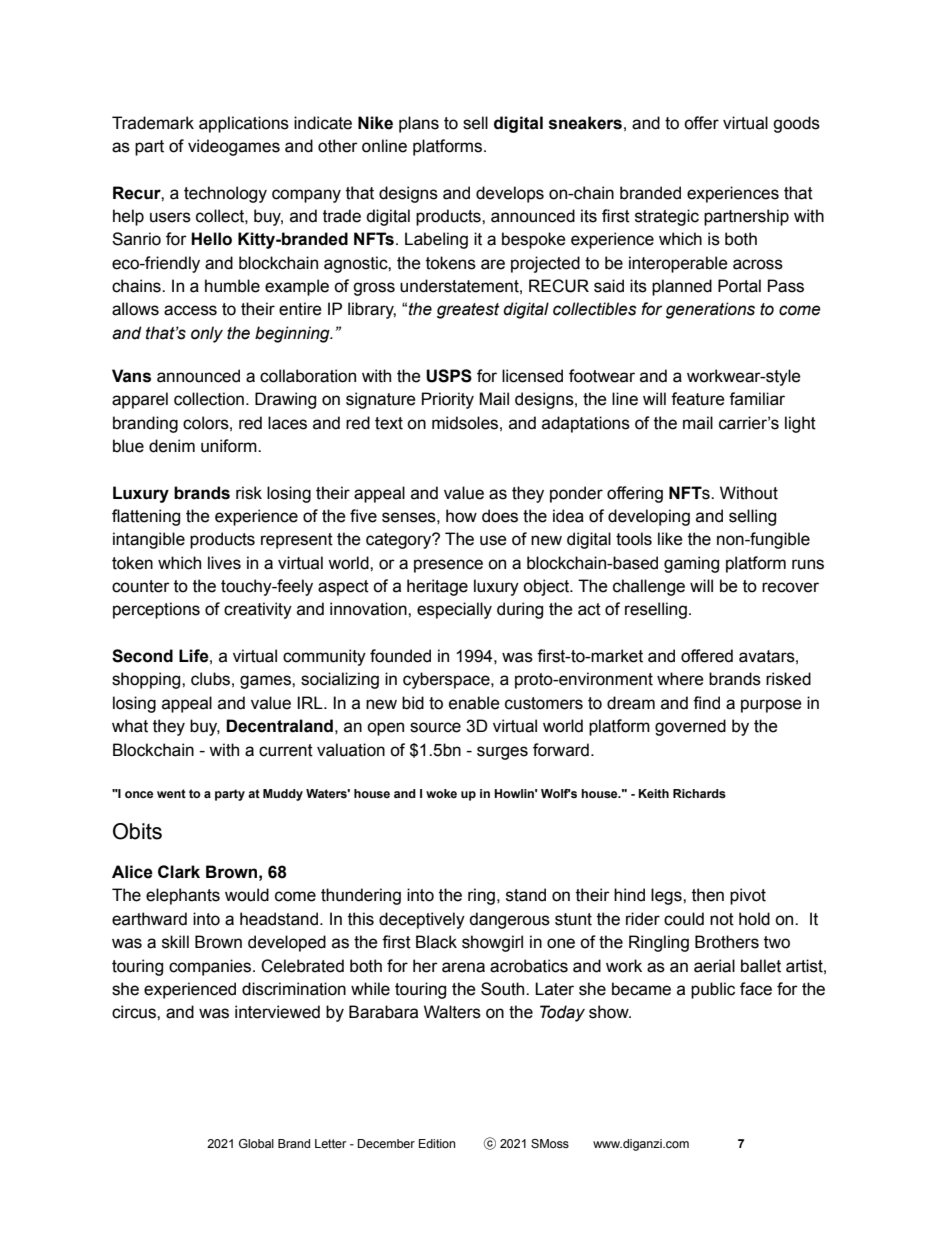 Image resolution: width=952 pixels, height=1233 pixels. What do you see at coordinates (437, 1143) in the screenshot?
I see `Edition` at bounding box center [437, 1143].
